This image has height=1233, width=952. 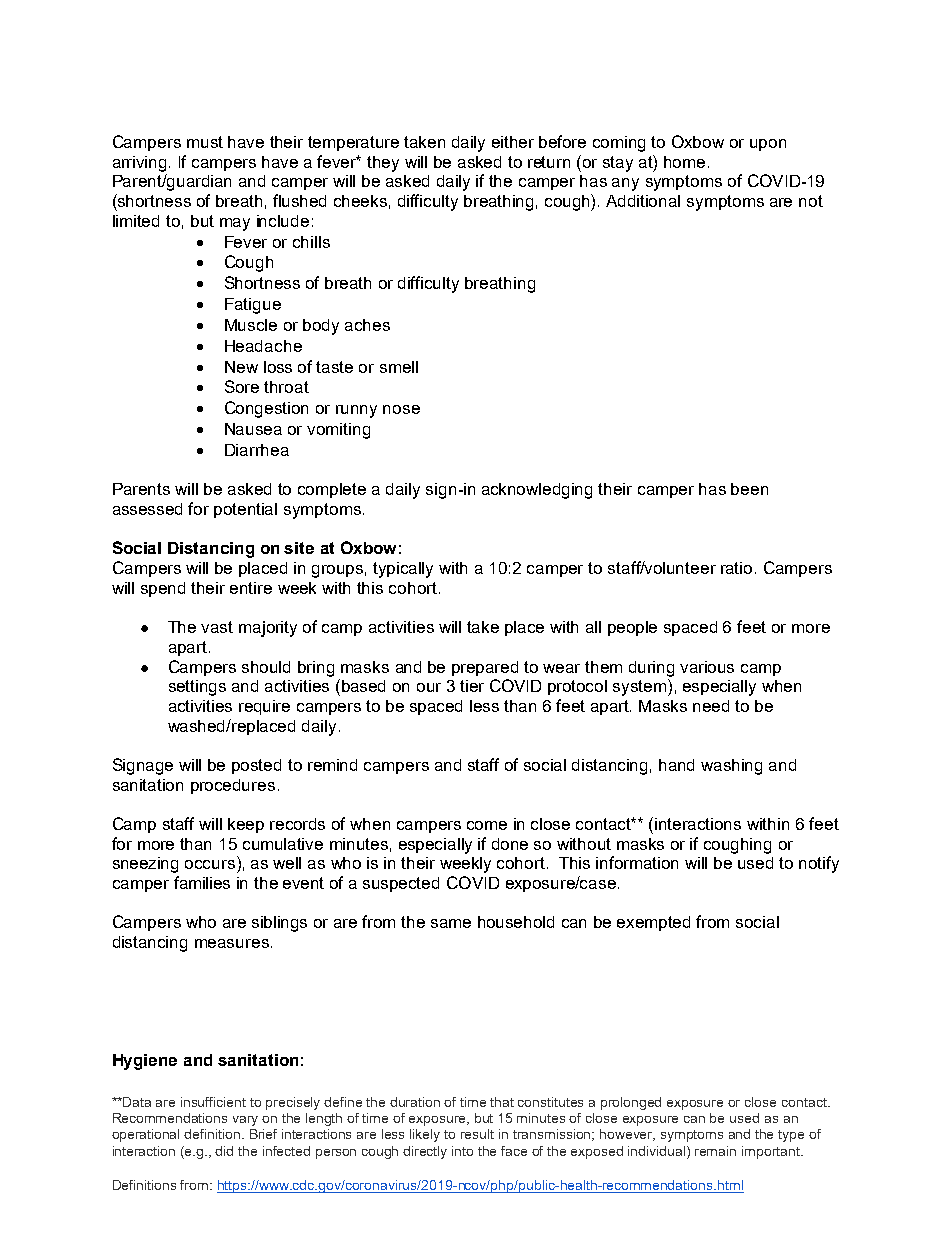 I want to click on prepared, so click(x=485, y=668).
